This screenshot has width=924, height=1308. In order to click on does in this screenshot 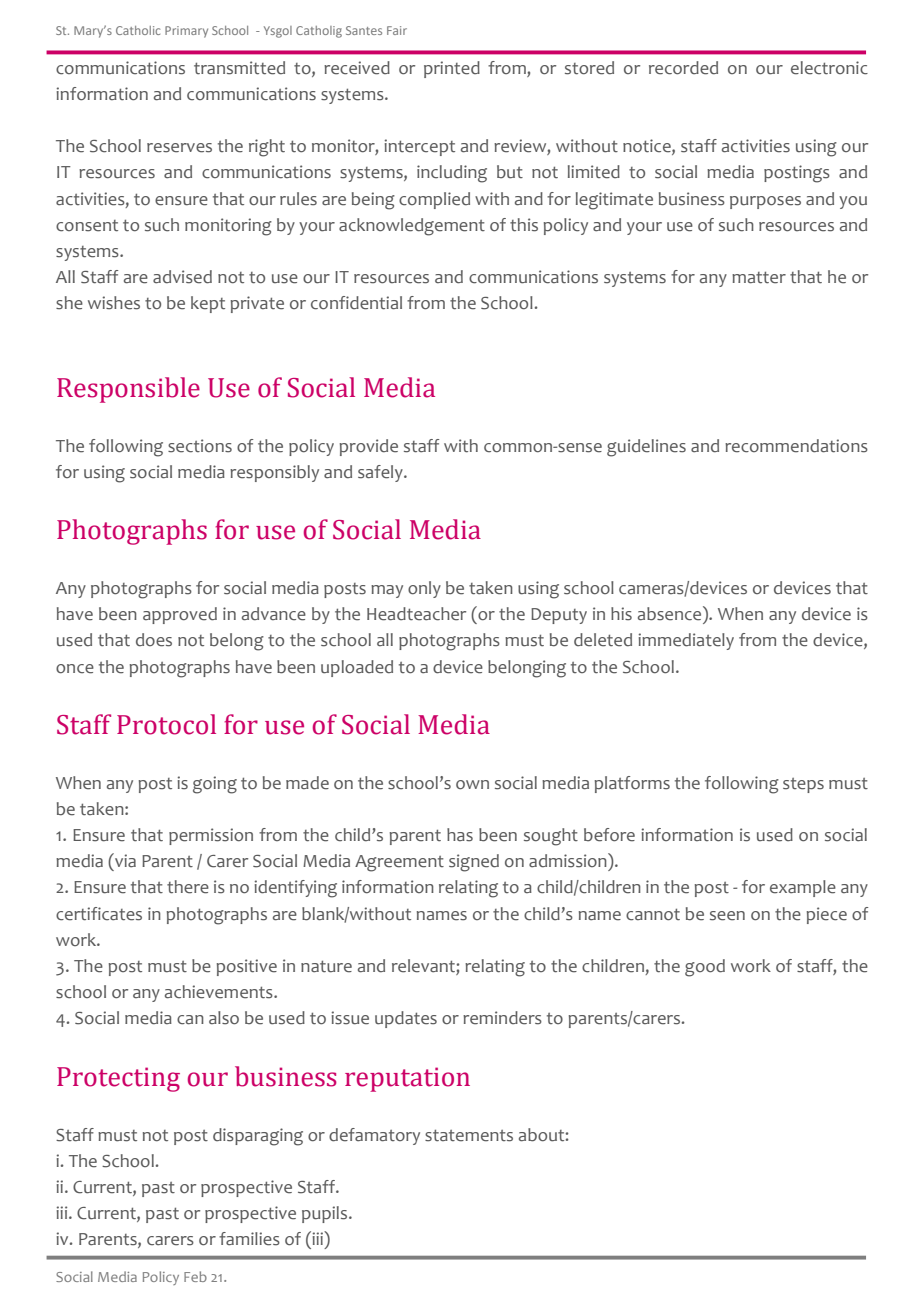, I will do `click(154, 640)`.
